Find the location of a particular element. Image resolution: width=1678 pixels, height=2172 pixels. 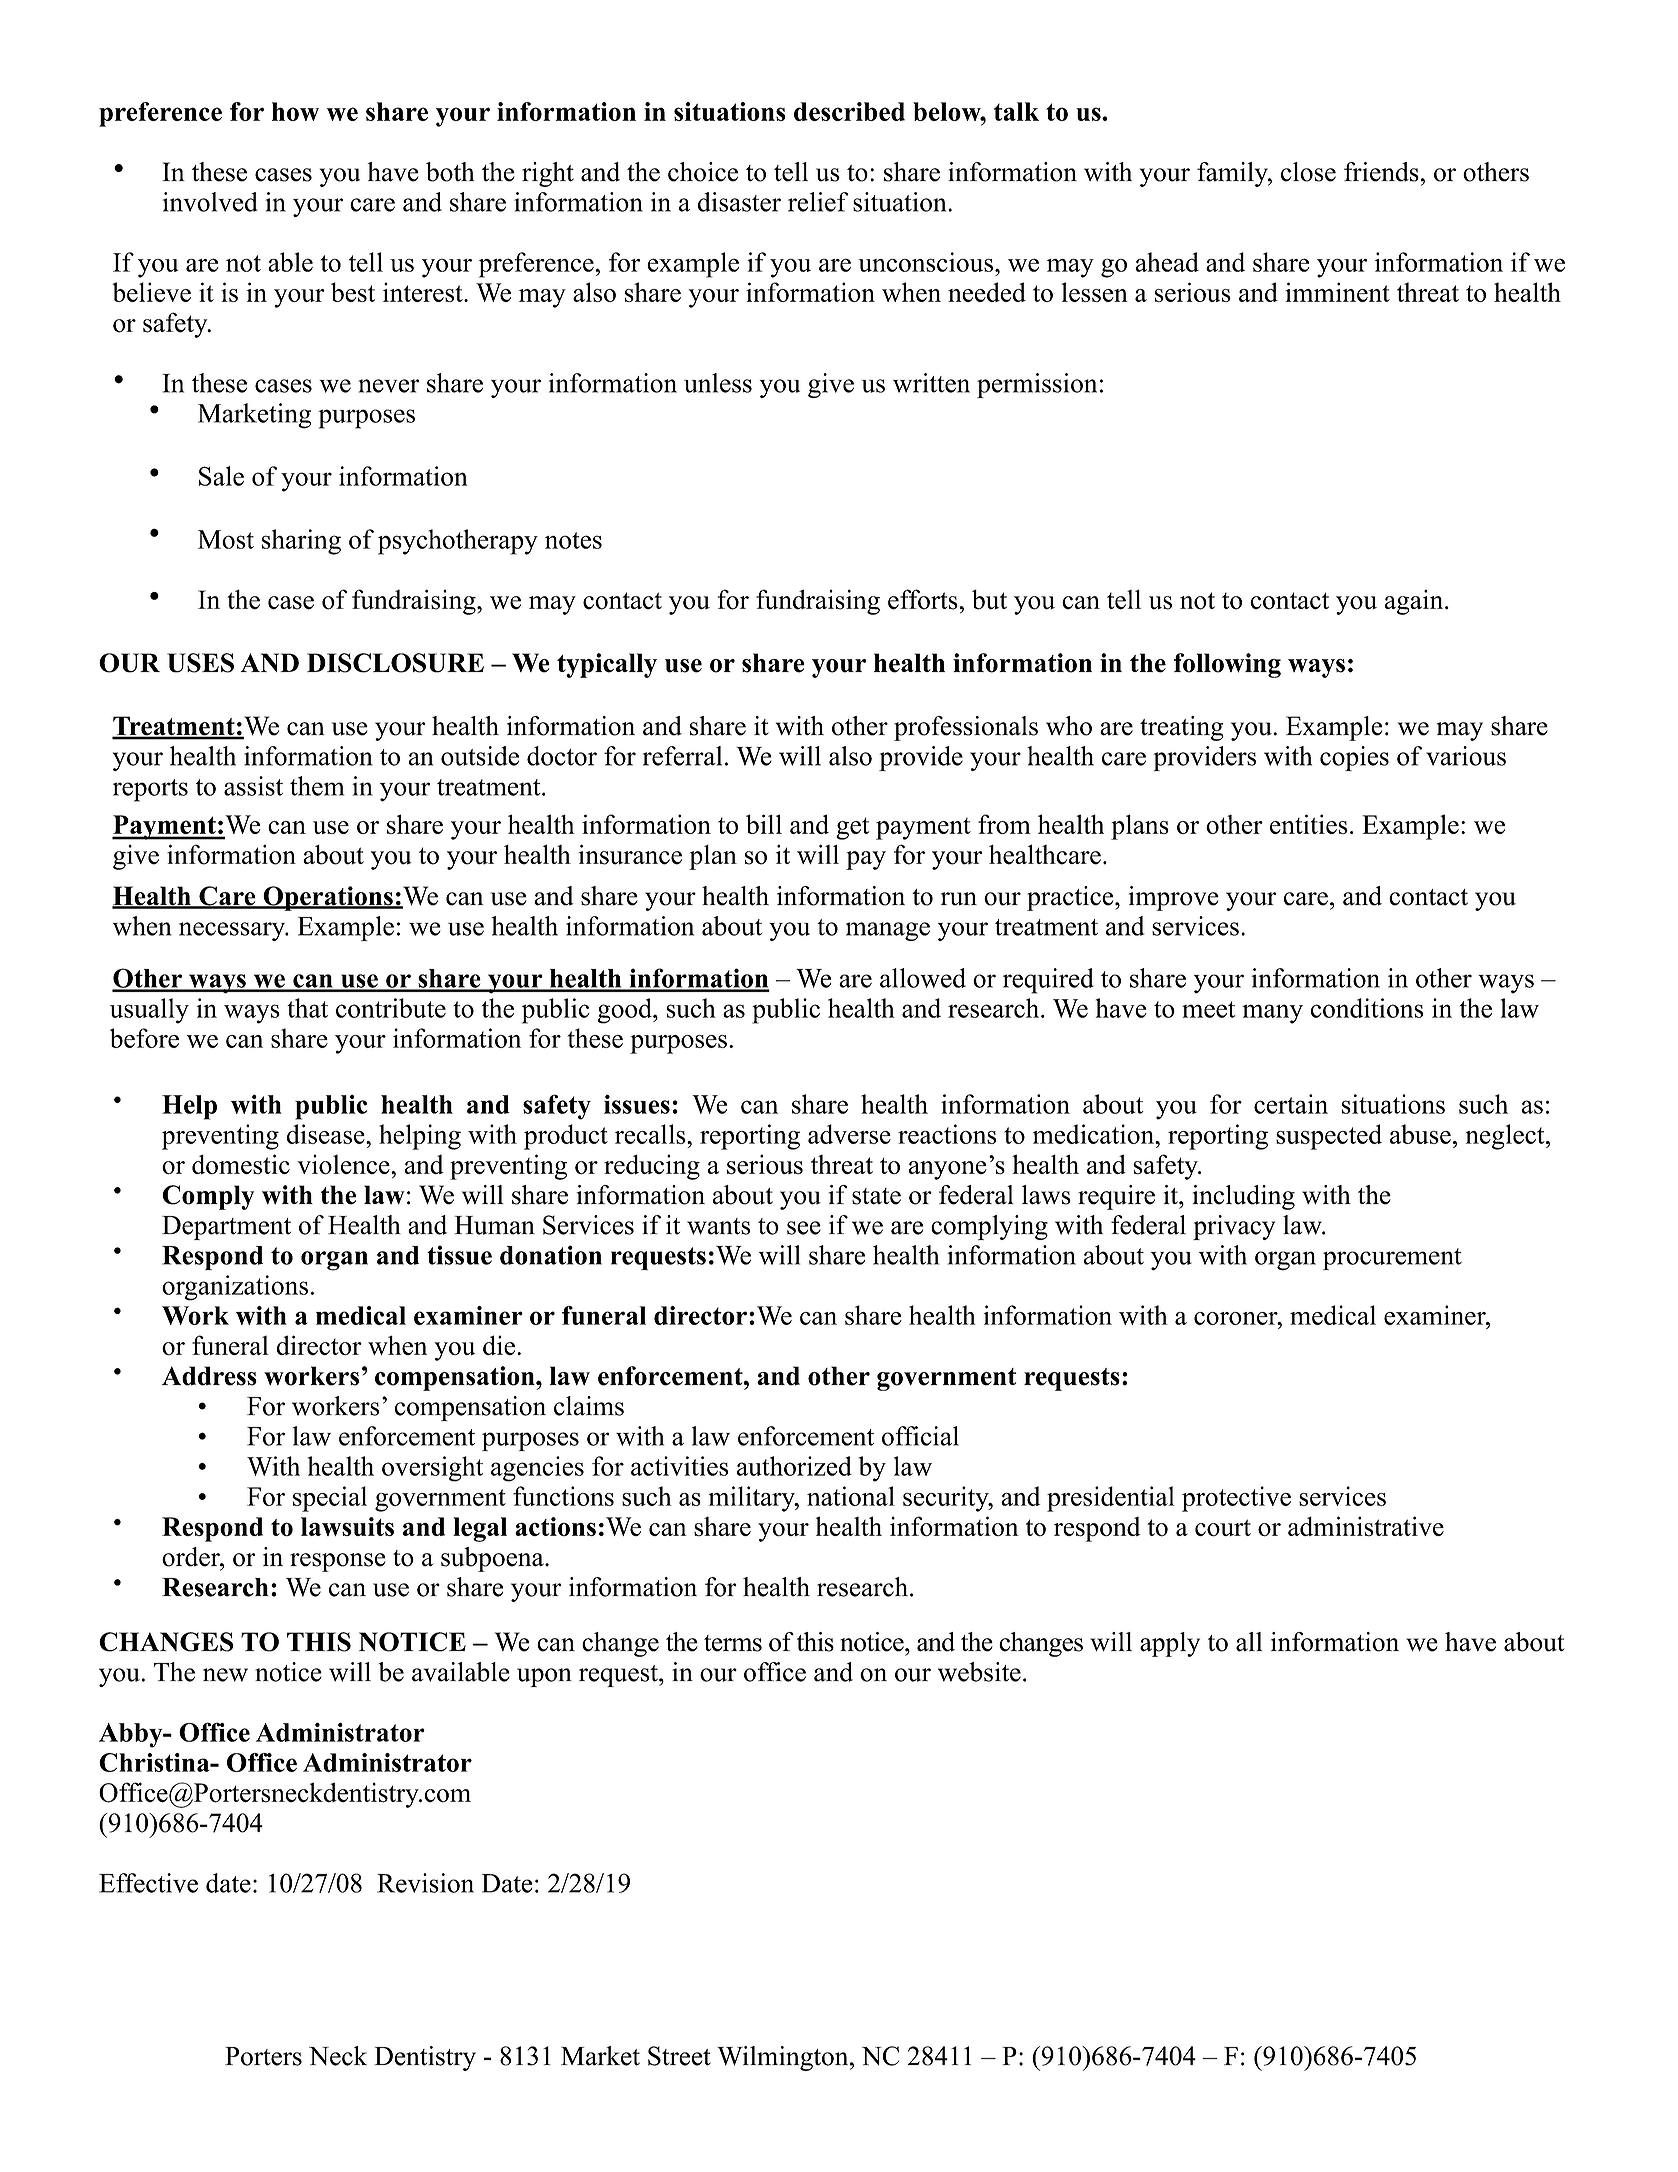

copies is located at coordinates (1354, 758).
